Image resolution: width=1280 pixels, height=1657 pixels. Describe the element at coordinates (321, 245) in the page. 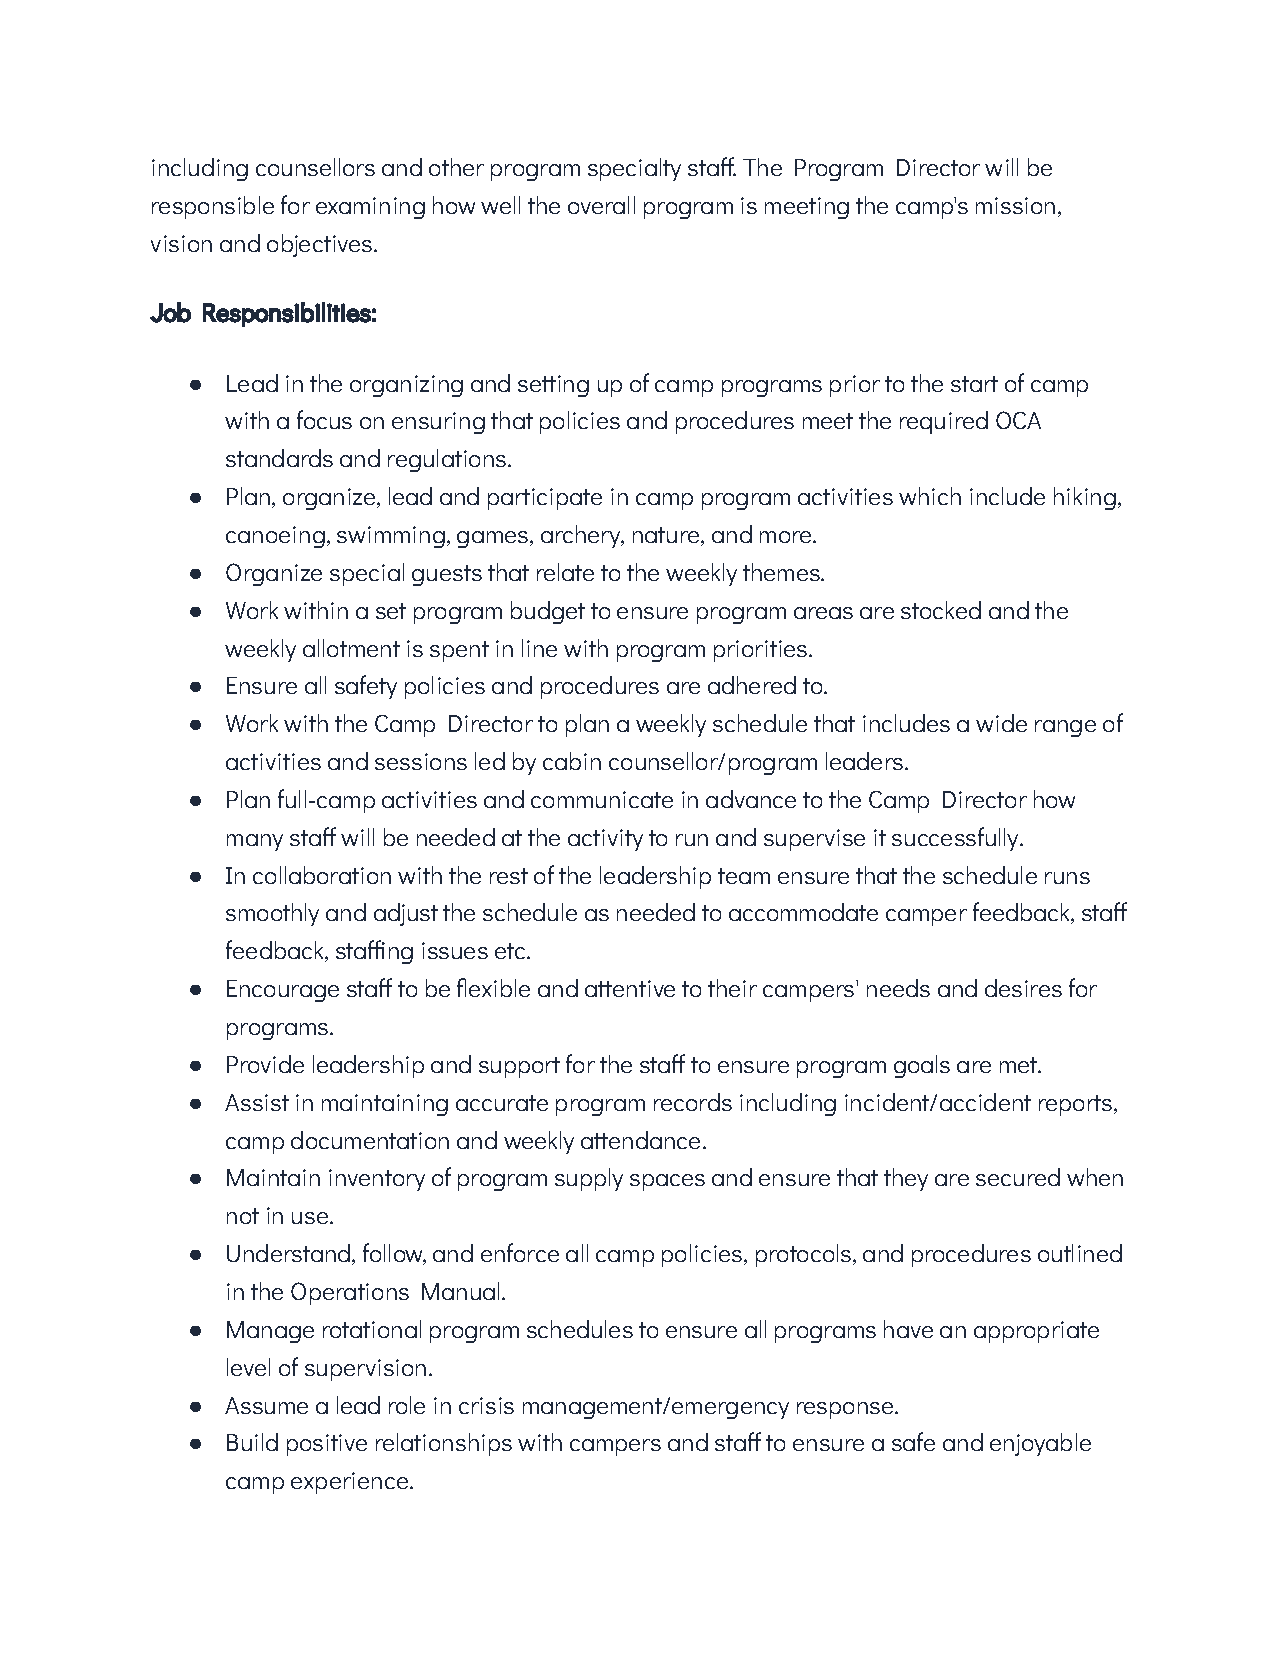

I see `objectives` at that location.
